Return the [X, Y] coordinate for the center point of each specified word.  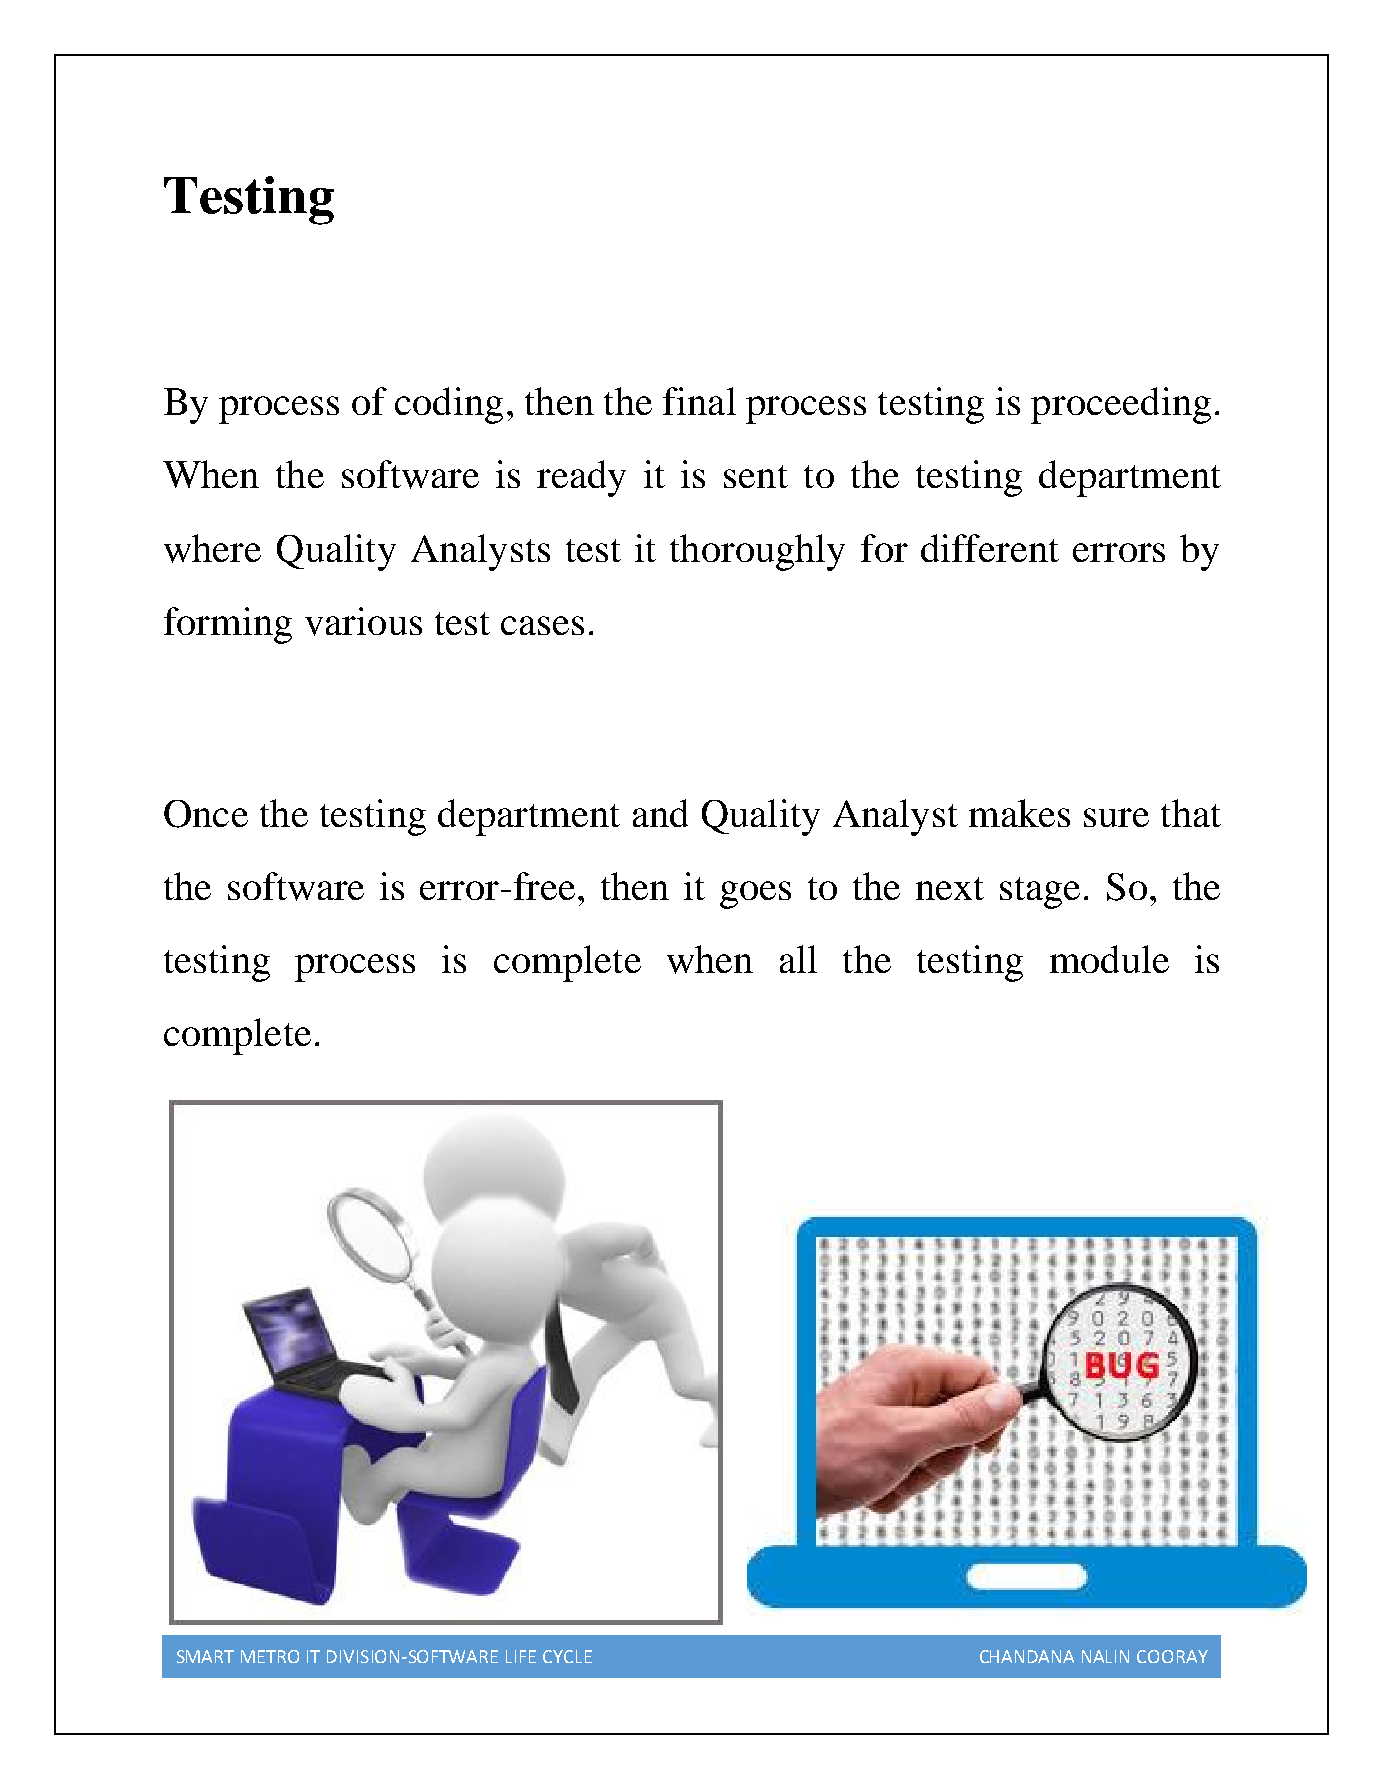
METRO [270, 1656]
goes [755, 895]
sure [1116, 817]
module [1109, 959]
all [798, 959]
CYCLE [567, 1656]
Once [206, 814]
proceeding [1121, 405]
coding [449, 405]
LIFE [521, 1656]
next [950, 888]
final [699, 401]
